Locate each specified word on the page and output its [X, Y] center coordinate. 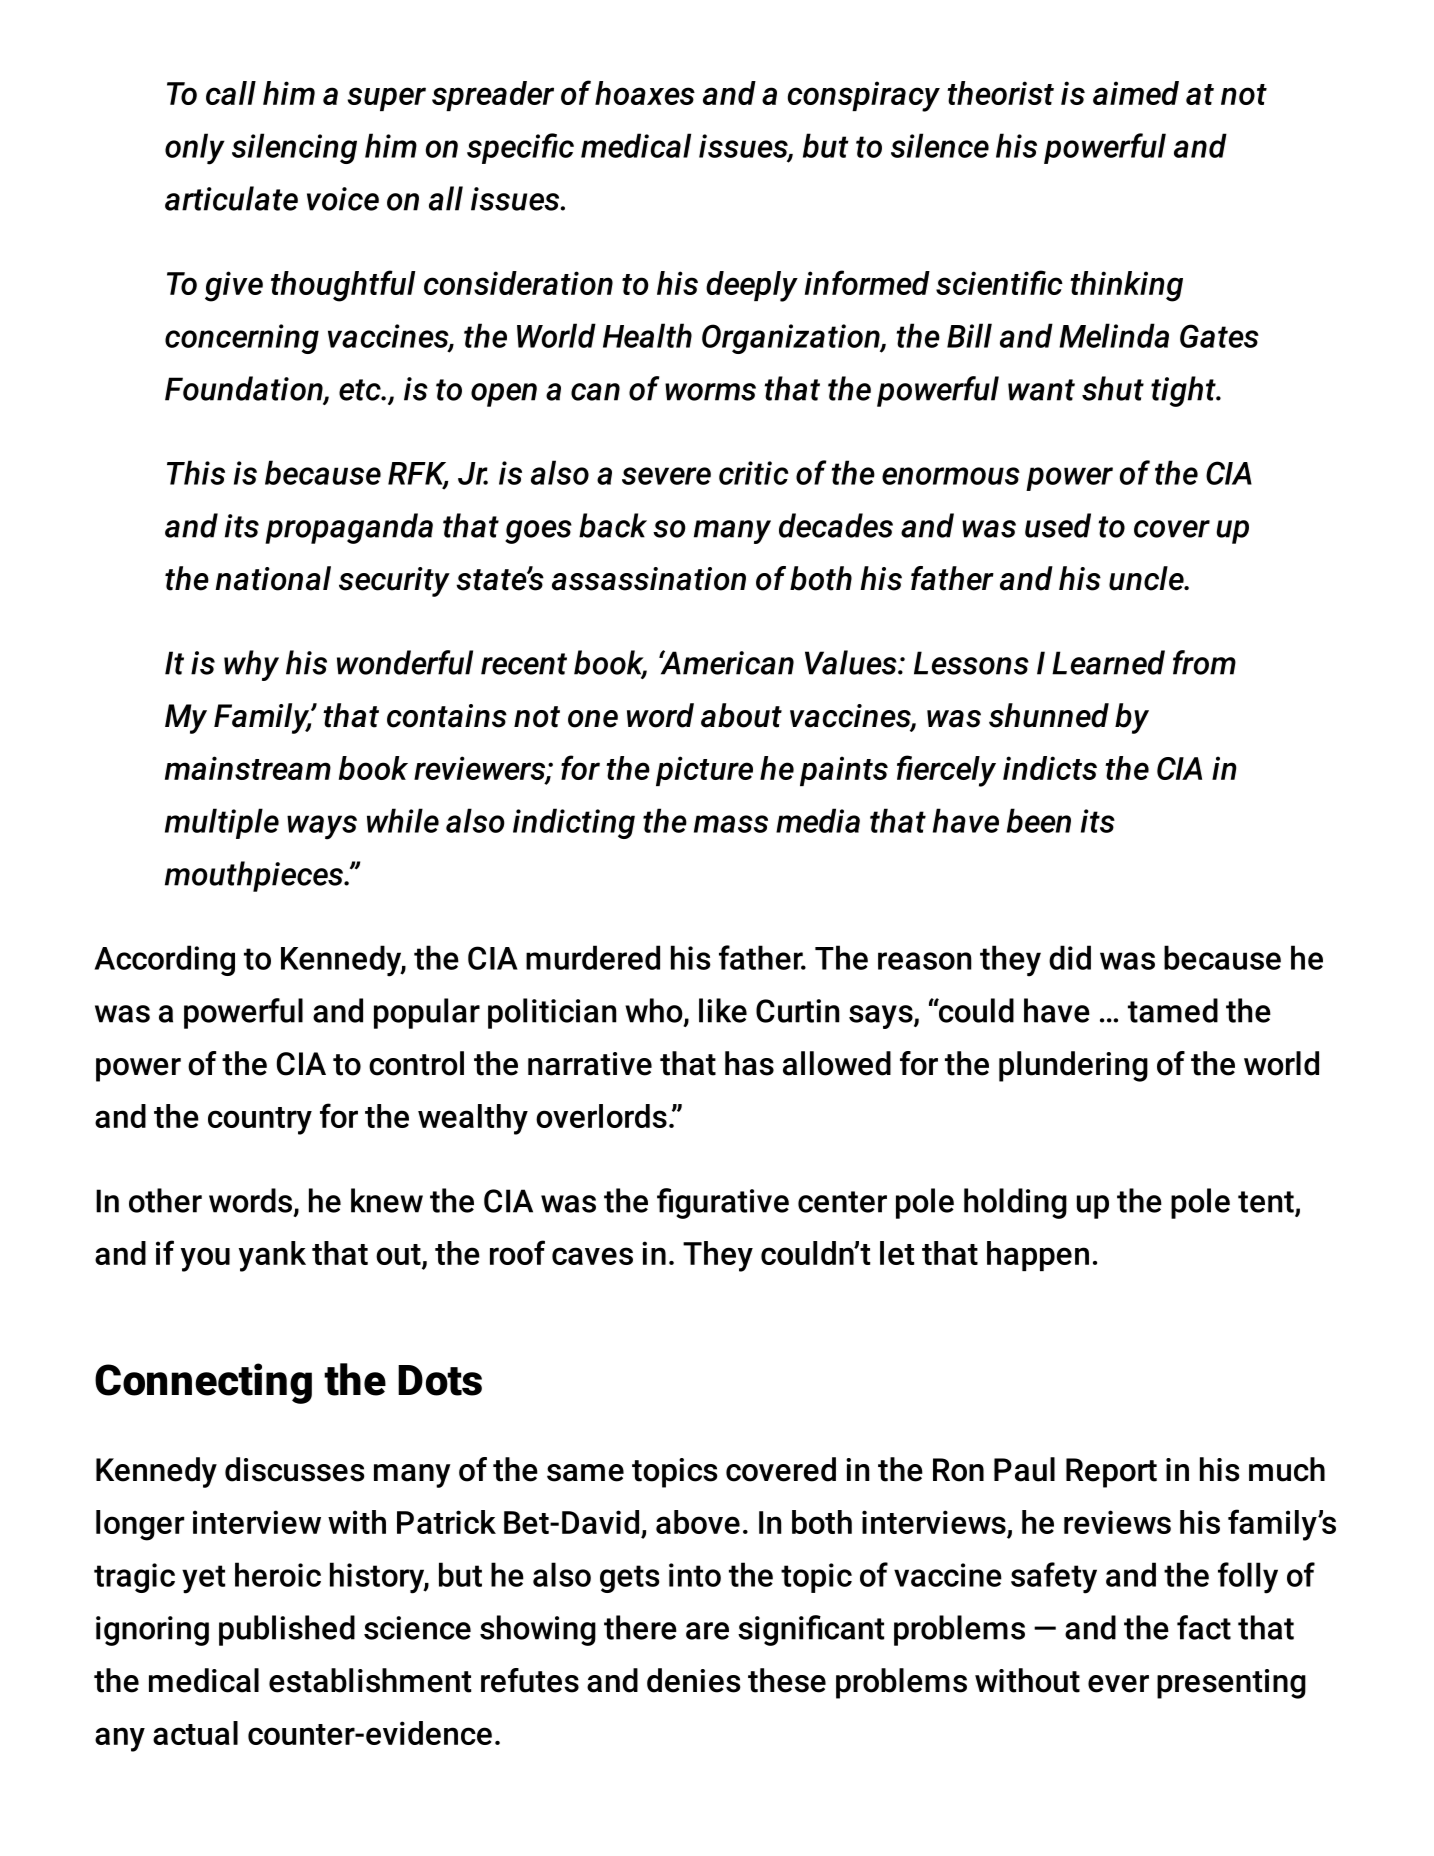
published [287, 1630]
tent [1267, 1203]
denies [694, 1680]
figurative [723, 1203]
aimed [1136, 93]
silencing [294, 148]
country [260, 1121]
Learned [1108, 662]
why [251, 665]
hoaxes [645, 93]
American [726, 662]
